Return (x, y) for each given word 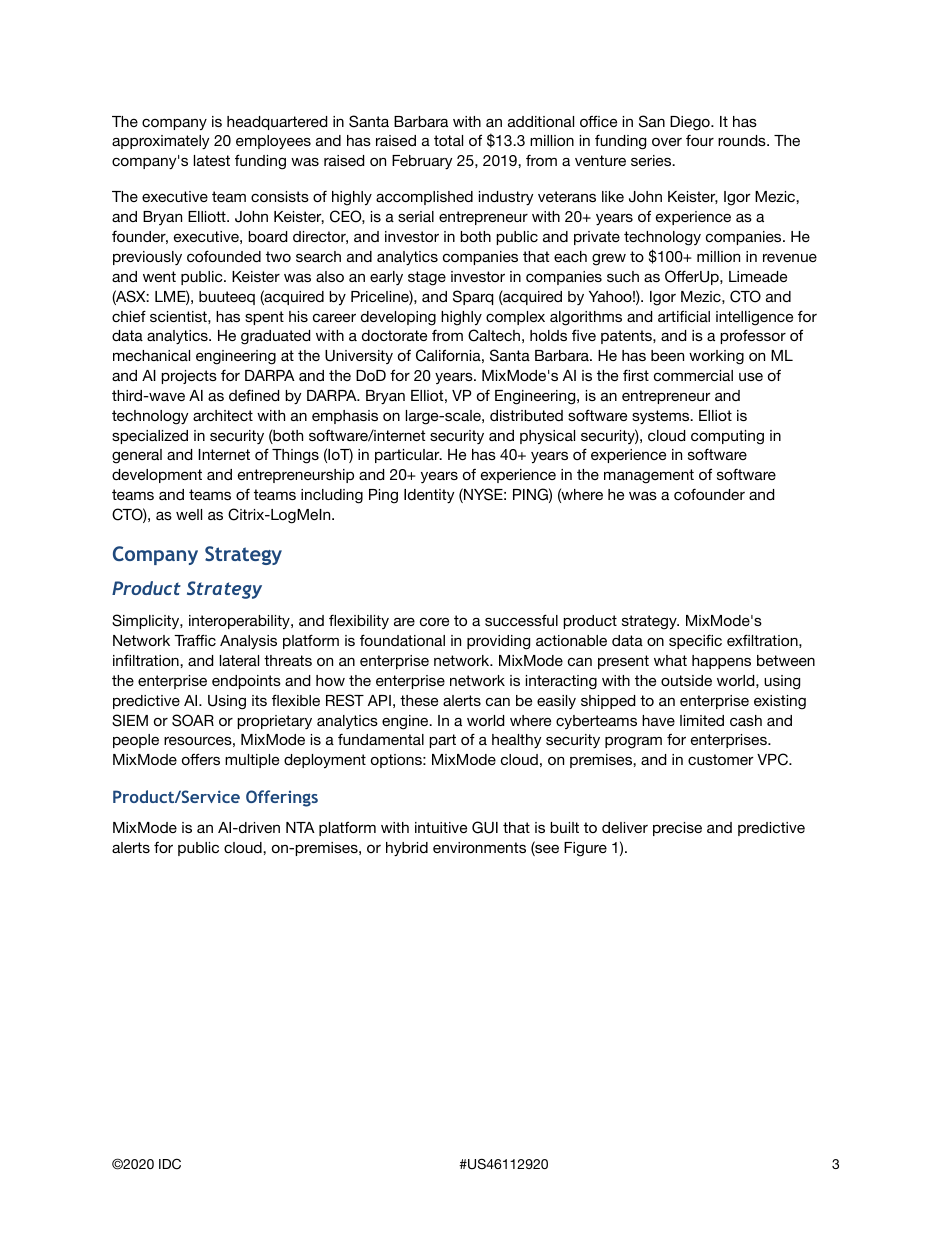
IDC (170, 1164)
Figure (585, 849)
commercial (693, 375)
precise (677, 829)
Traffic (195, 640)
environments (479, 847)
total (448, 140)
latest (212, 160)
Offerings (282, 798)
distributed (526, 415)
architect (223, 415)
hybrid (407, 849)
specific (695, 641)
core (434, 621)
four (700, 140)
